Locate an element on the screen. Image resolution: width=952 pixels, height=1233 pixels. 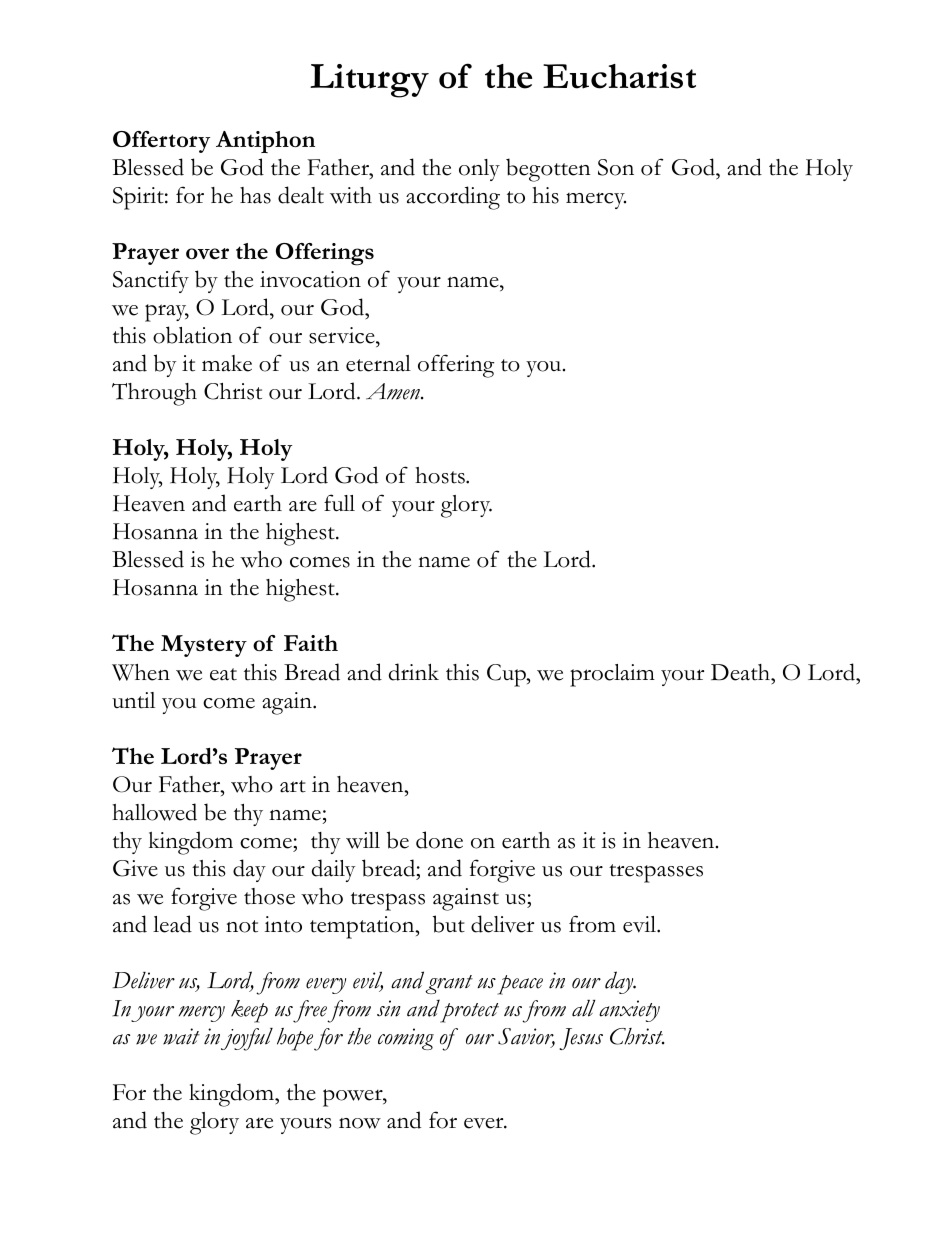
eternal is located at coordinates (378, 363).
